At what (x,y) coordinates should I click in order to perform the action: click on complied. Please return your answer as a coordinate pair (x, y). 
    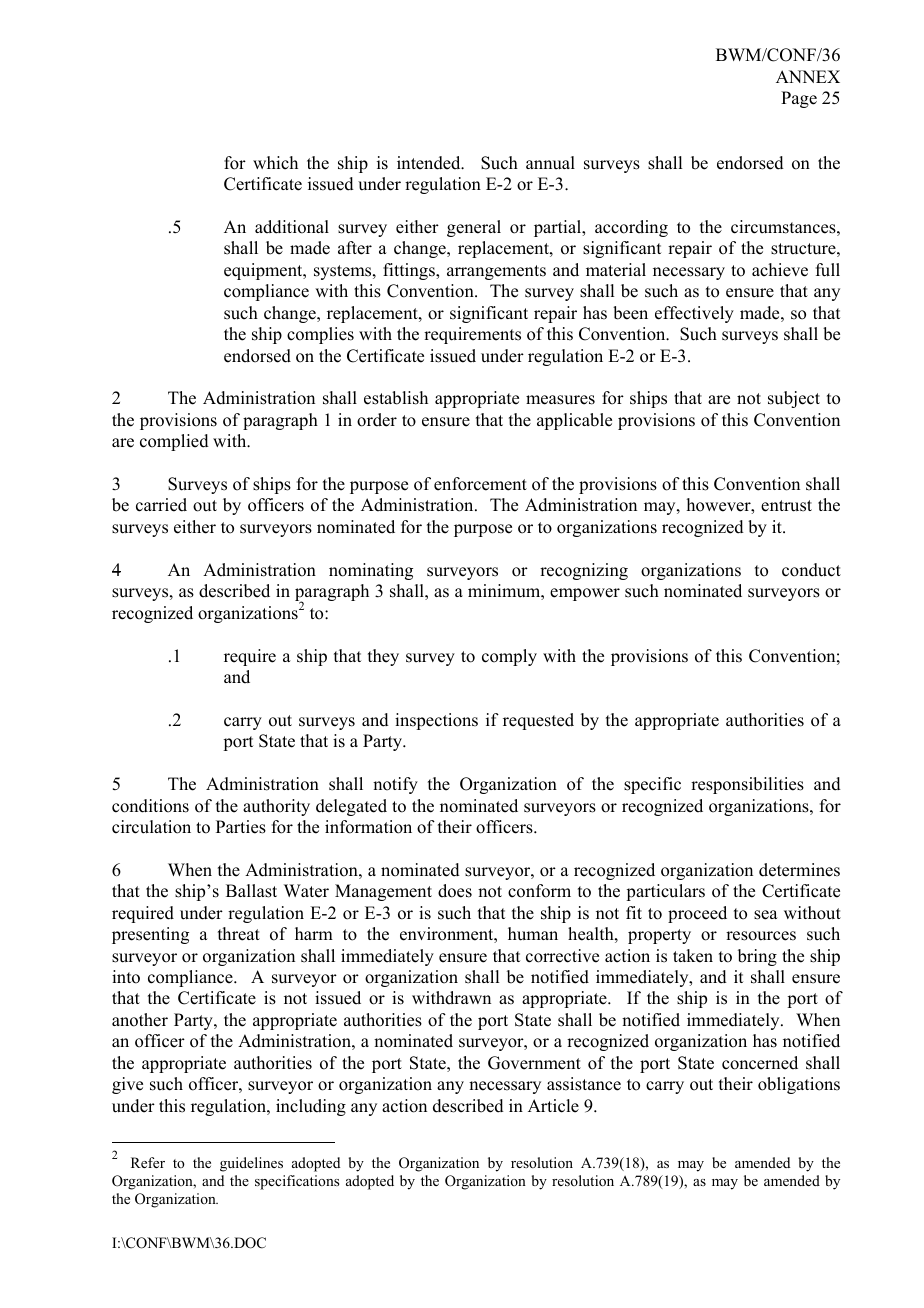
    Looking at the image, I should click on (174, 442).
